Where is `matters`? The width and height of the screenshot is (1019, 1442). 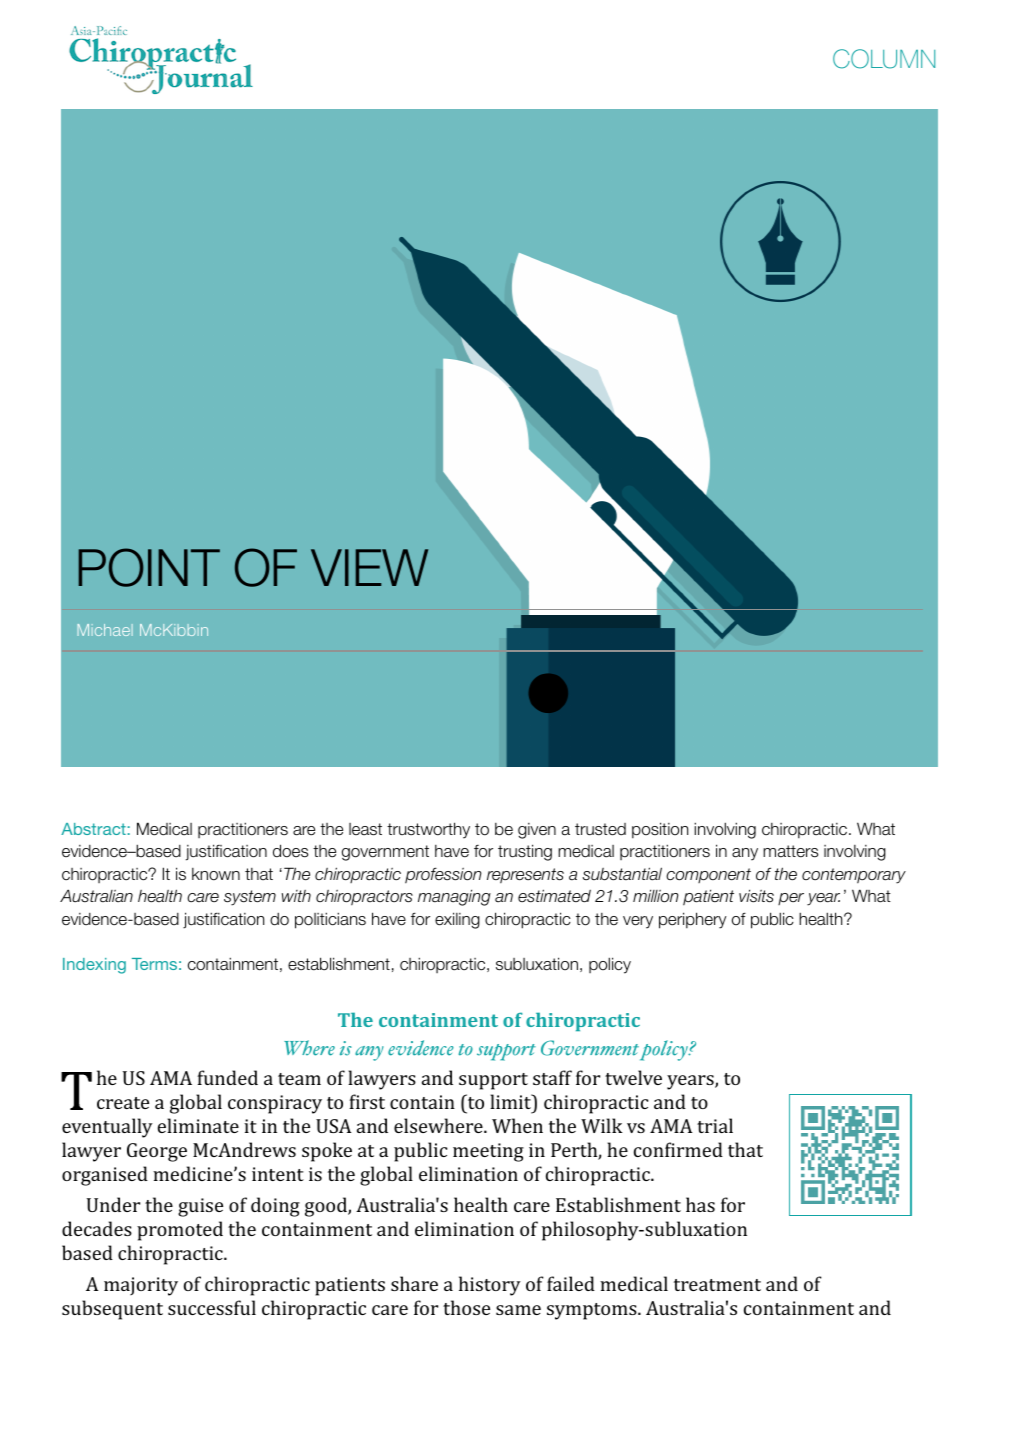
matters is located at coordinates (790, 851).
